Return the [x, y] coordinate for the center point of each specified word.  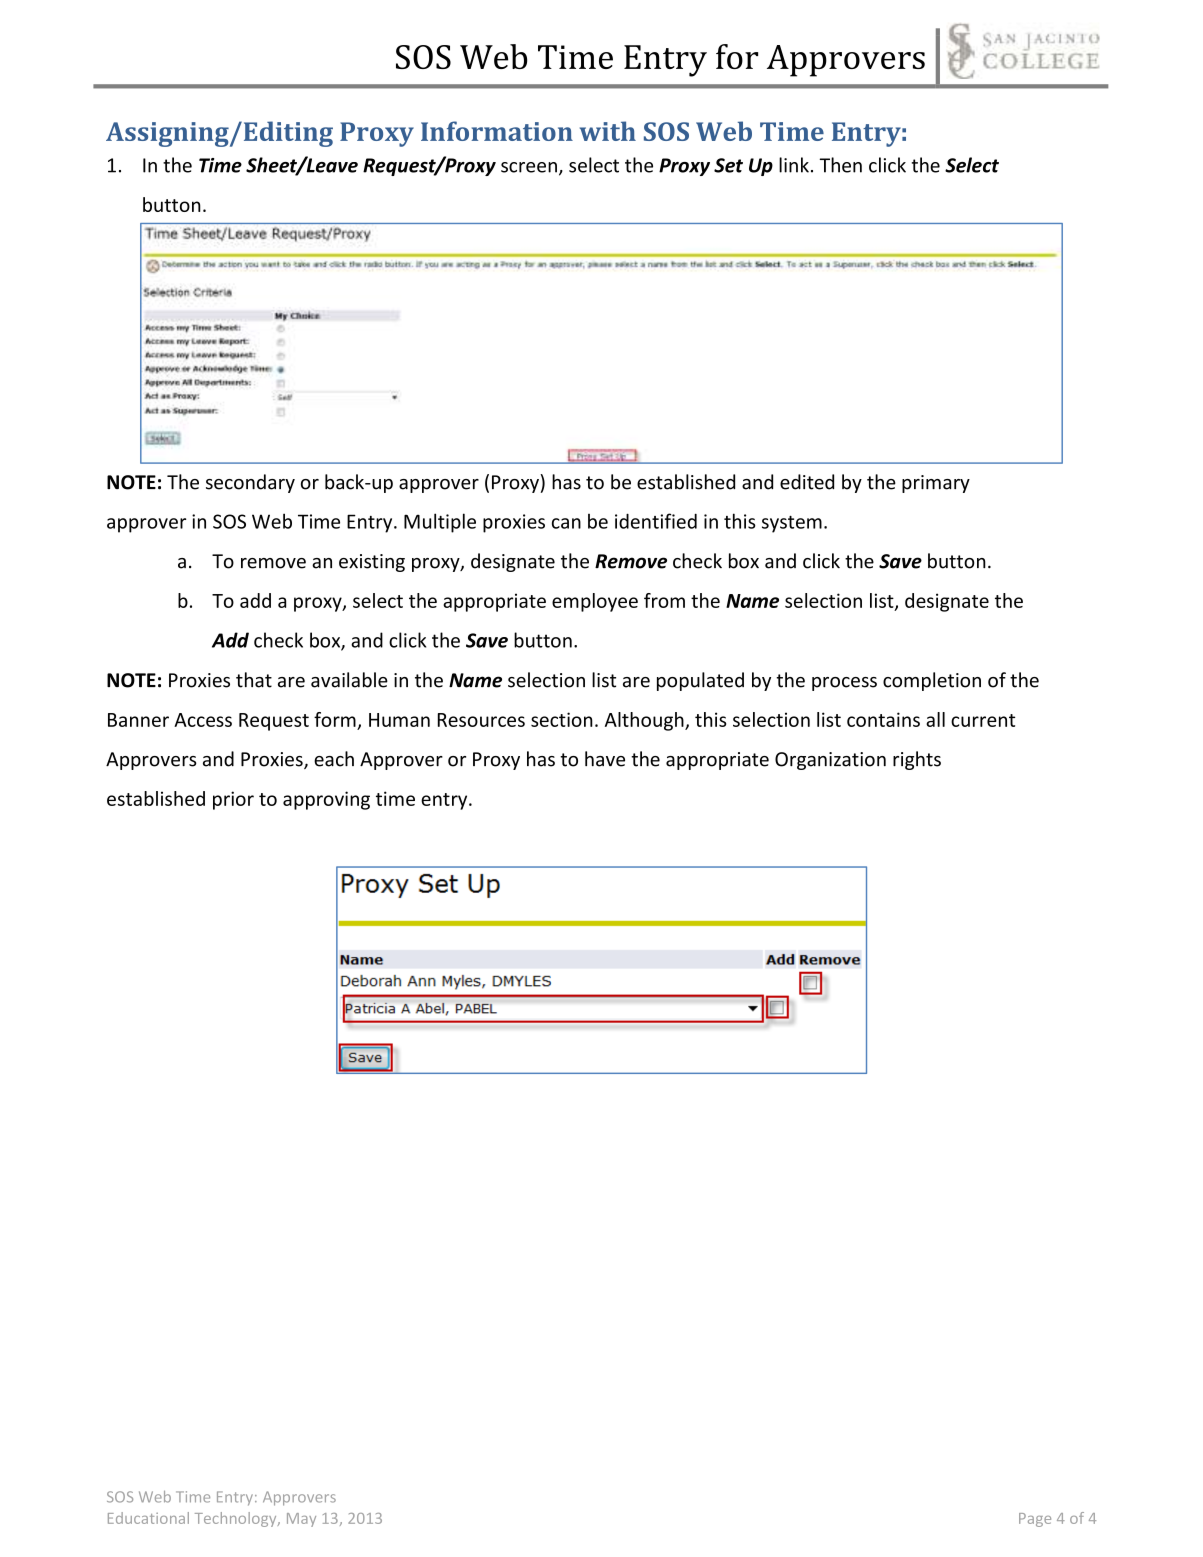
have [605, 759]
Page [1035, 1520]
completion [932, 681]
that [254, 680]
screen [529, 167]
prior [233, 800]
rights [917, 760]
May [301, 1520]
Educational [148, 1518]
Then [841, 165]
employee [595, 602]
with [608, 131]
